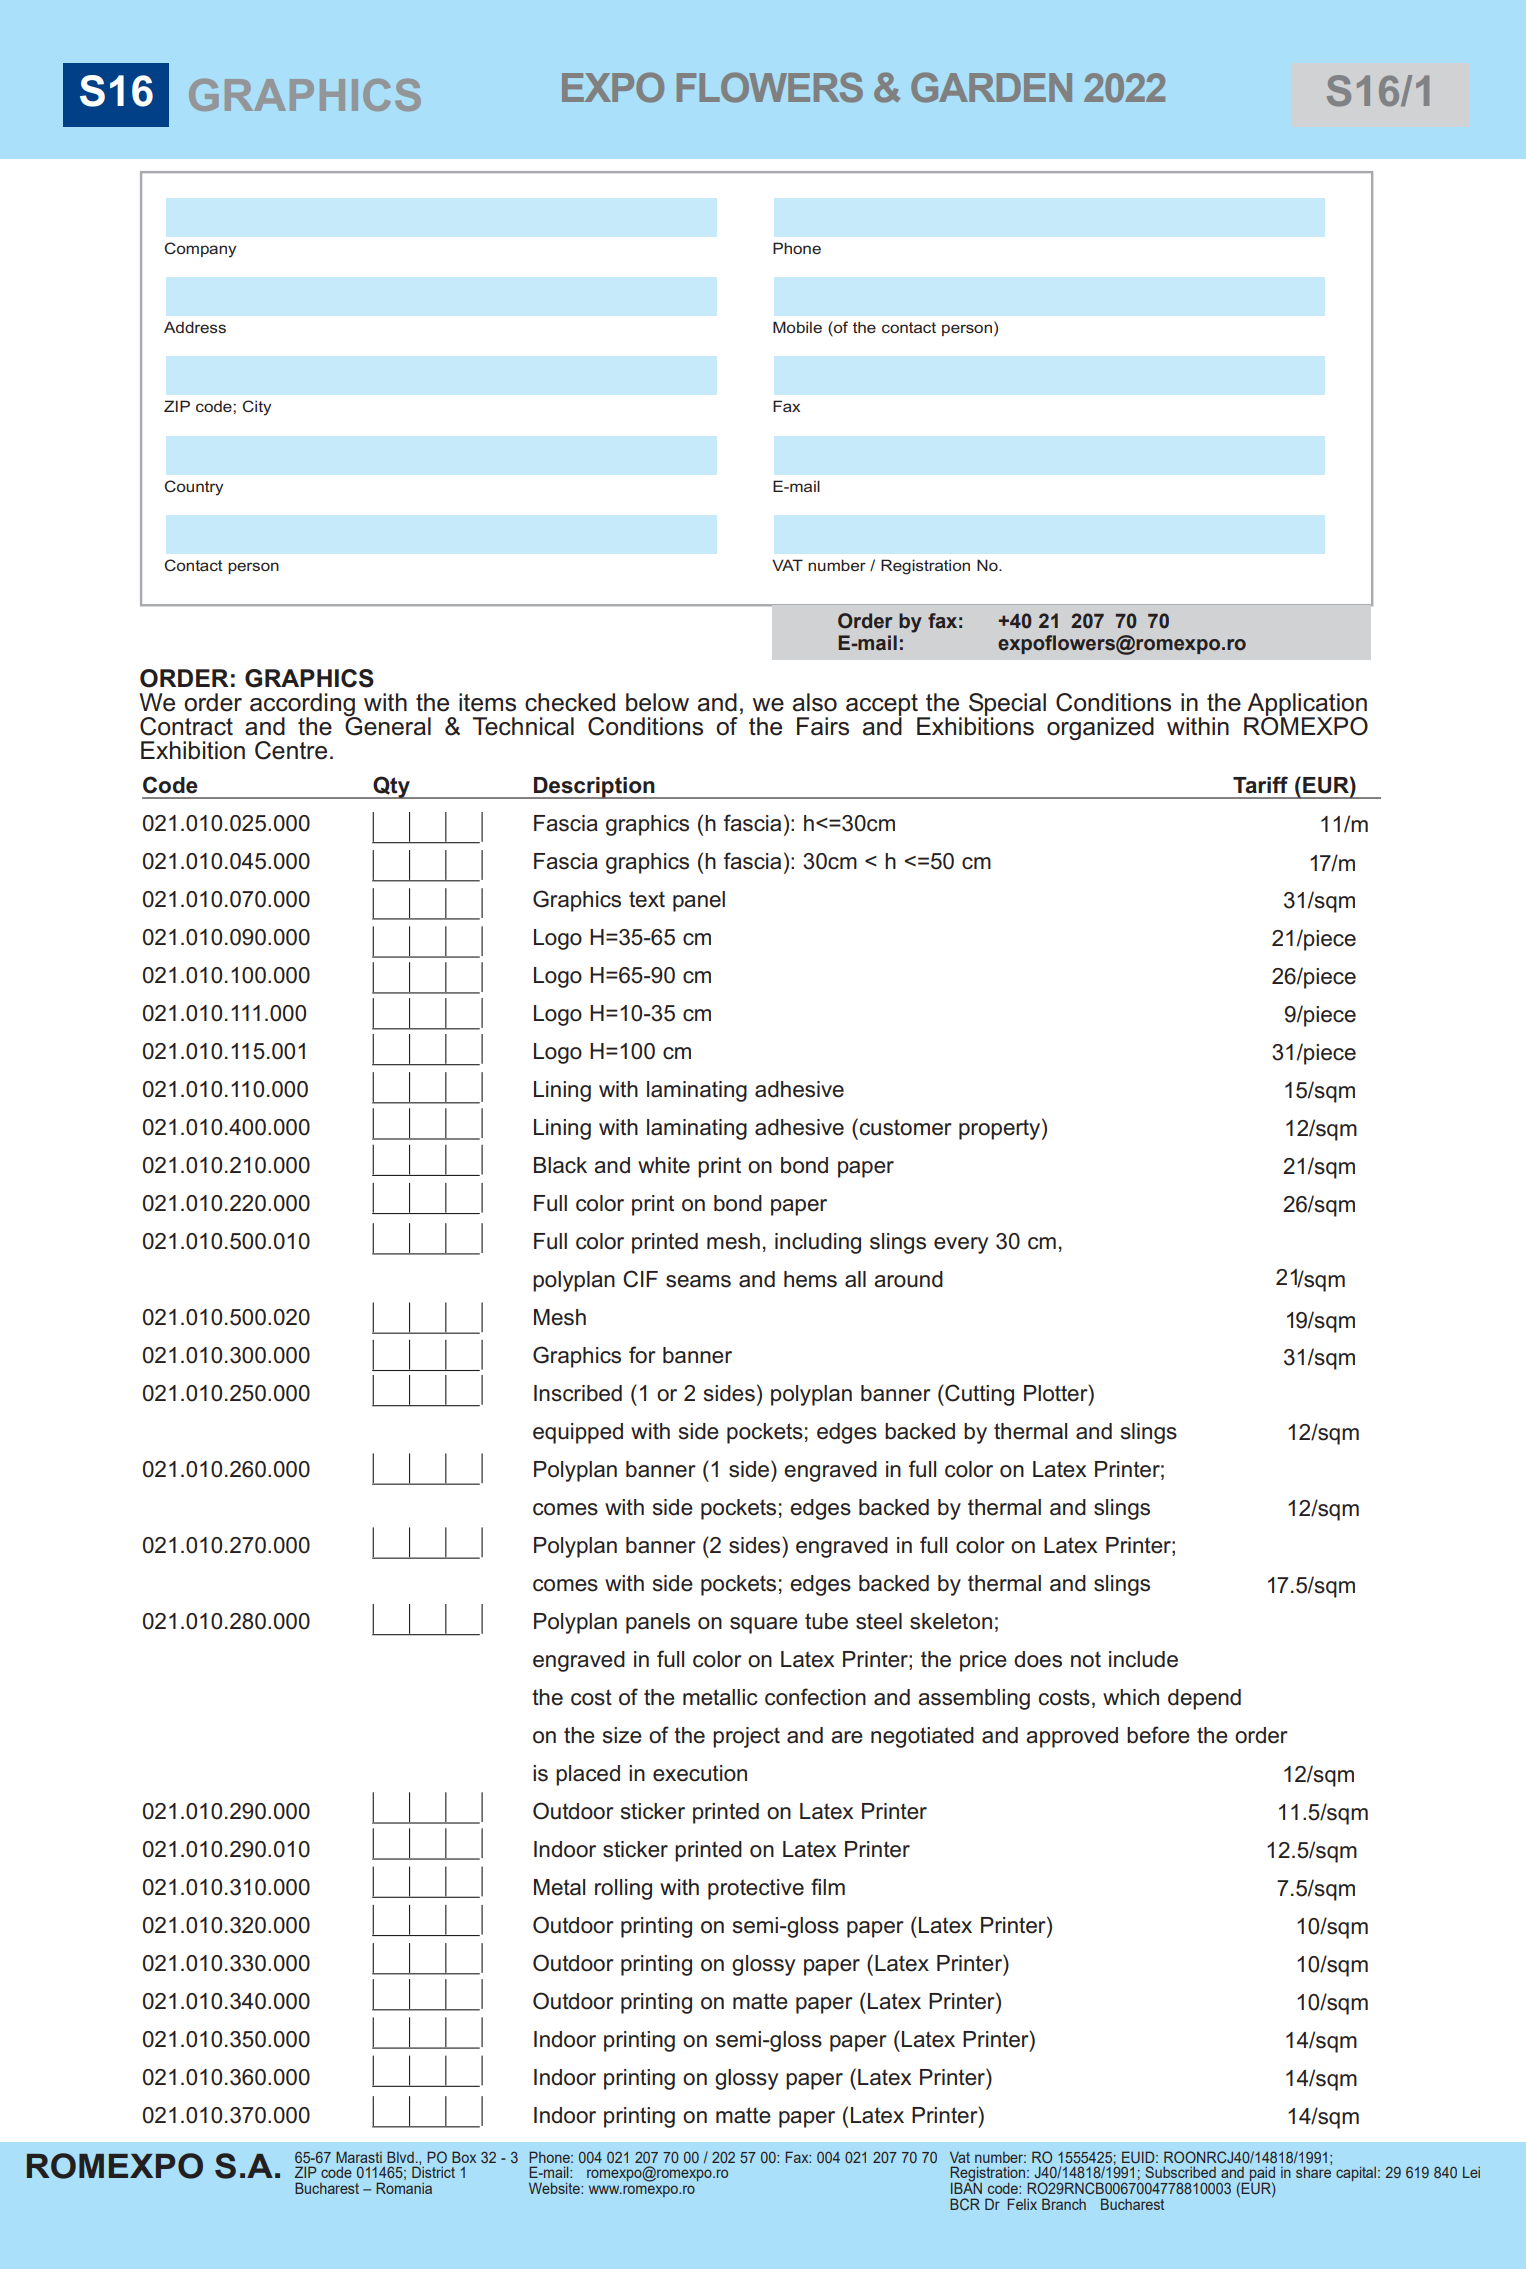 The width and height of the screenshot is (1526, 2269). Describe the element at coordinates (256, 408) in the screenshot. I see `City` at that location.
